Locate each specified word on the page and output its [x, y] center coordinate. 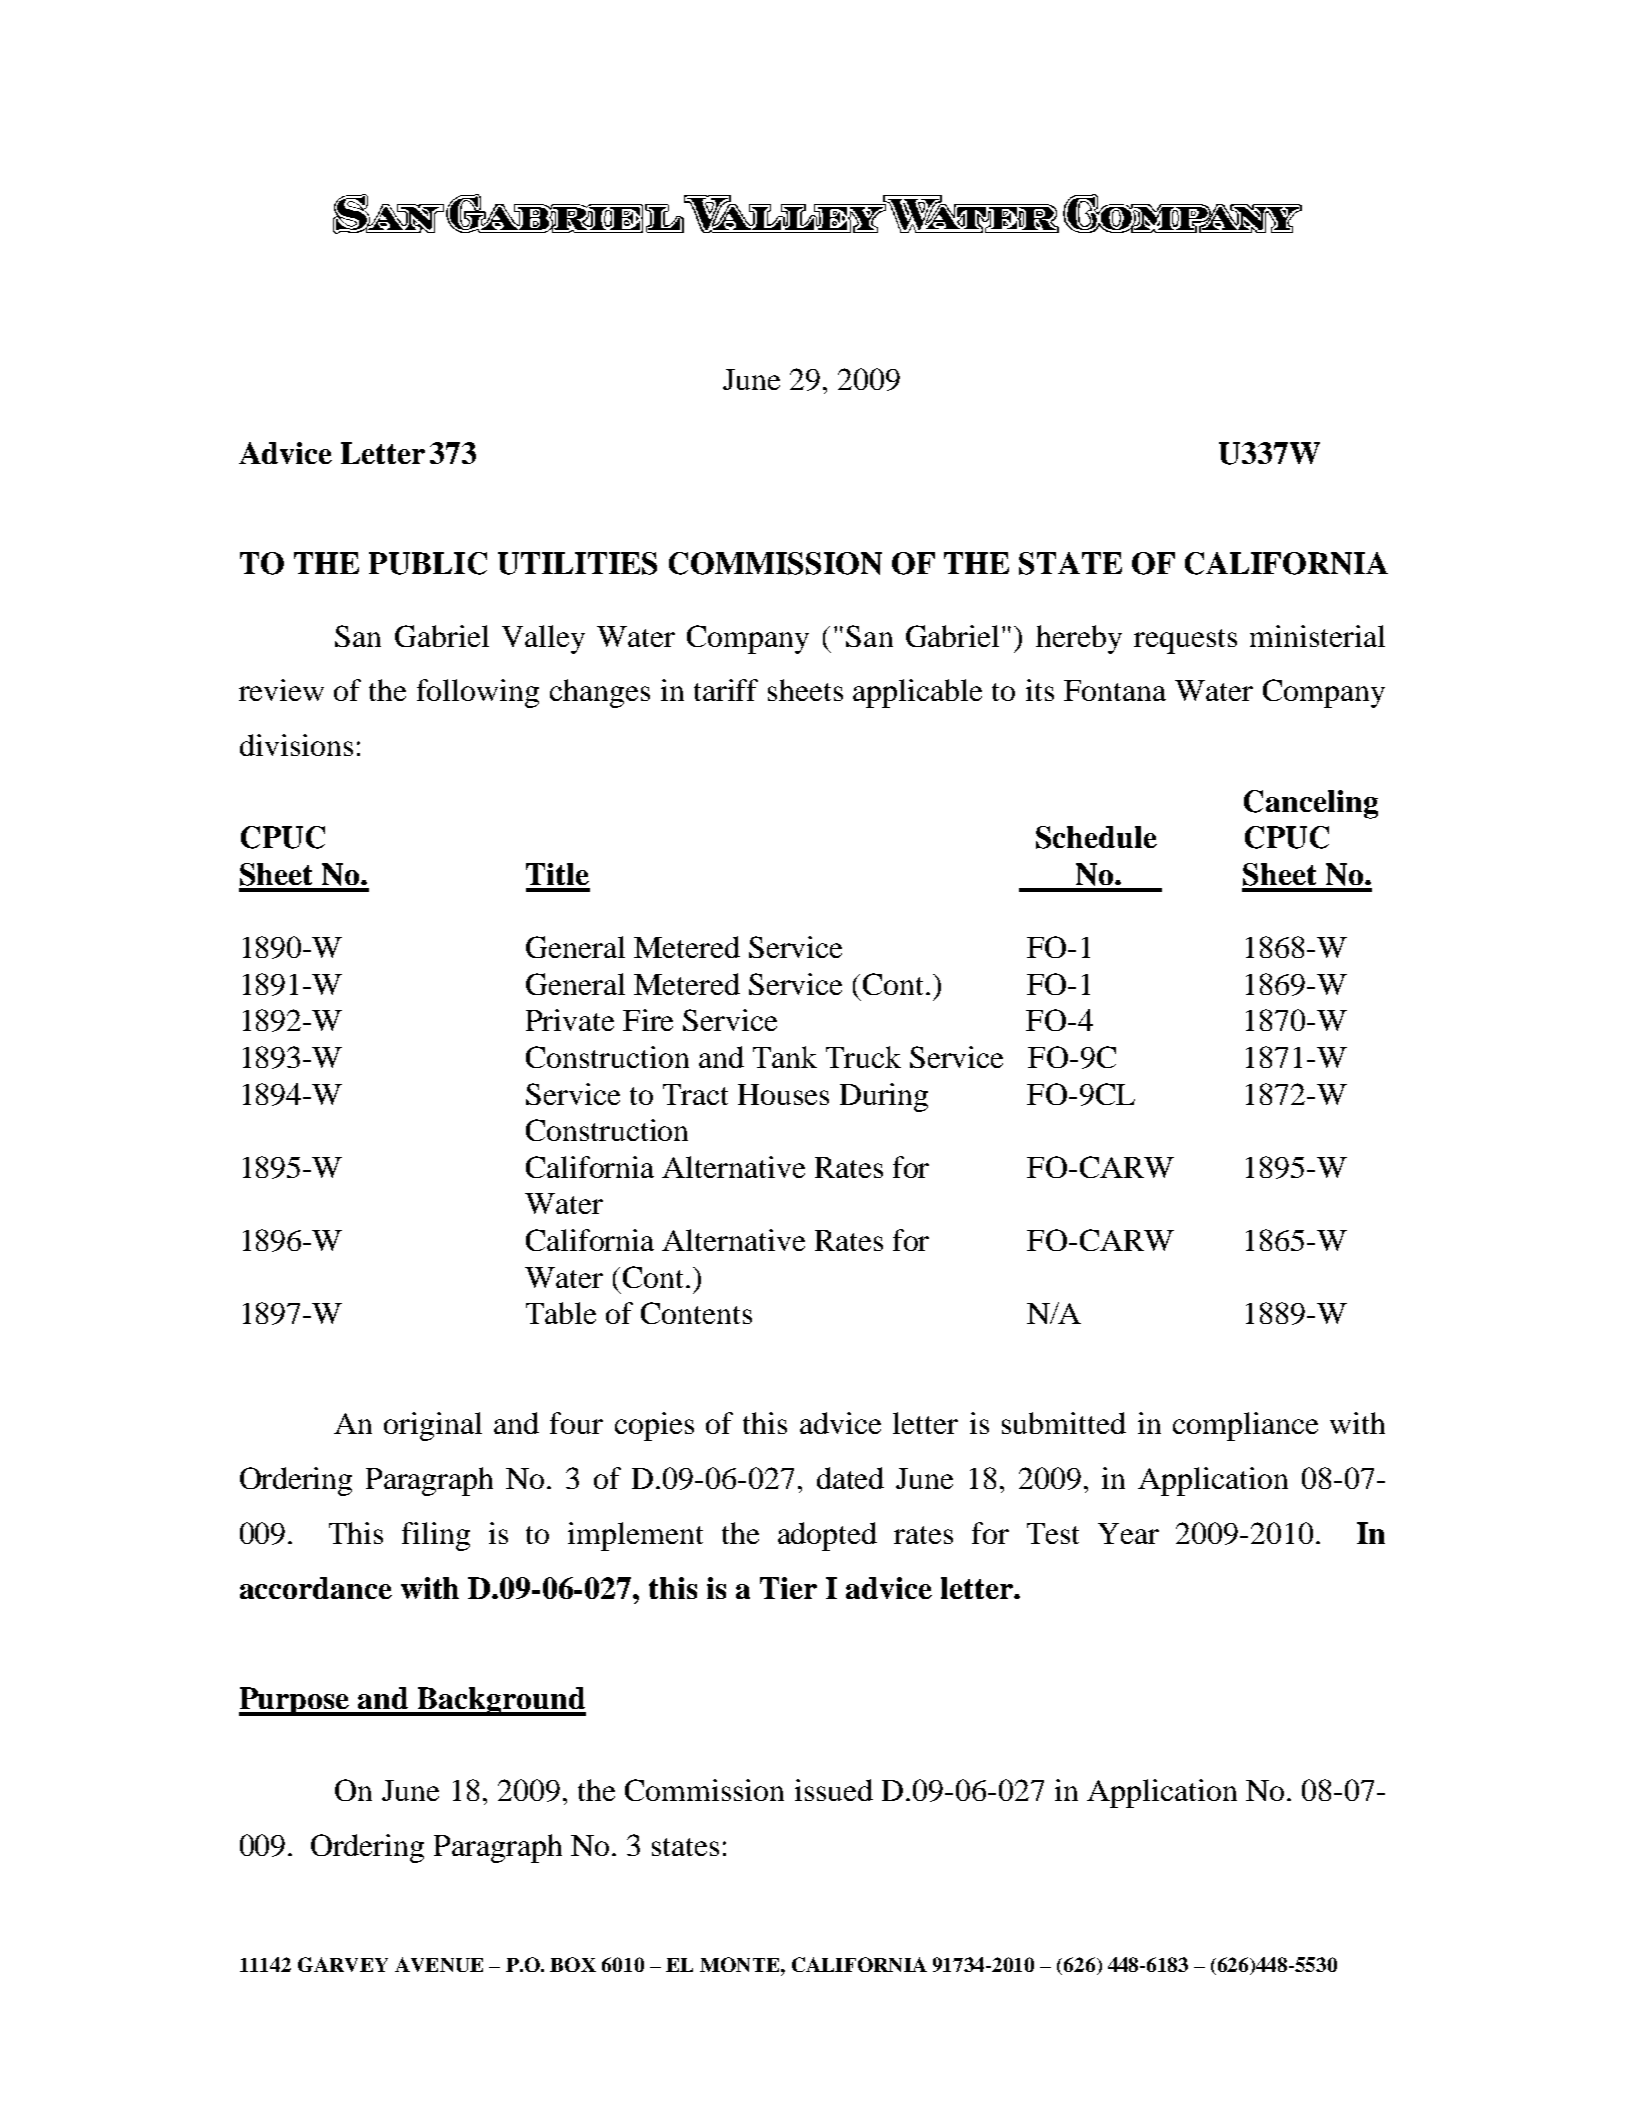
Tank [785, 1057]
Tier [788, 1588]
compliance [1245, 1426]
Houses [783, 1094]
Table [561, 1313]
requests [1185, 641]
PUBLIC [428, 563]
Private [570, 1020]
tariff [726, 690]
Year [1128, 1533]
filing [436, 1536]
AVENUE [439, 1964]
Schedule [1096, 837]
